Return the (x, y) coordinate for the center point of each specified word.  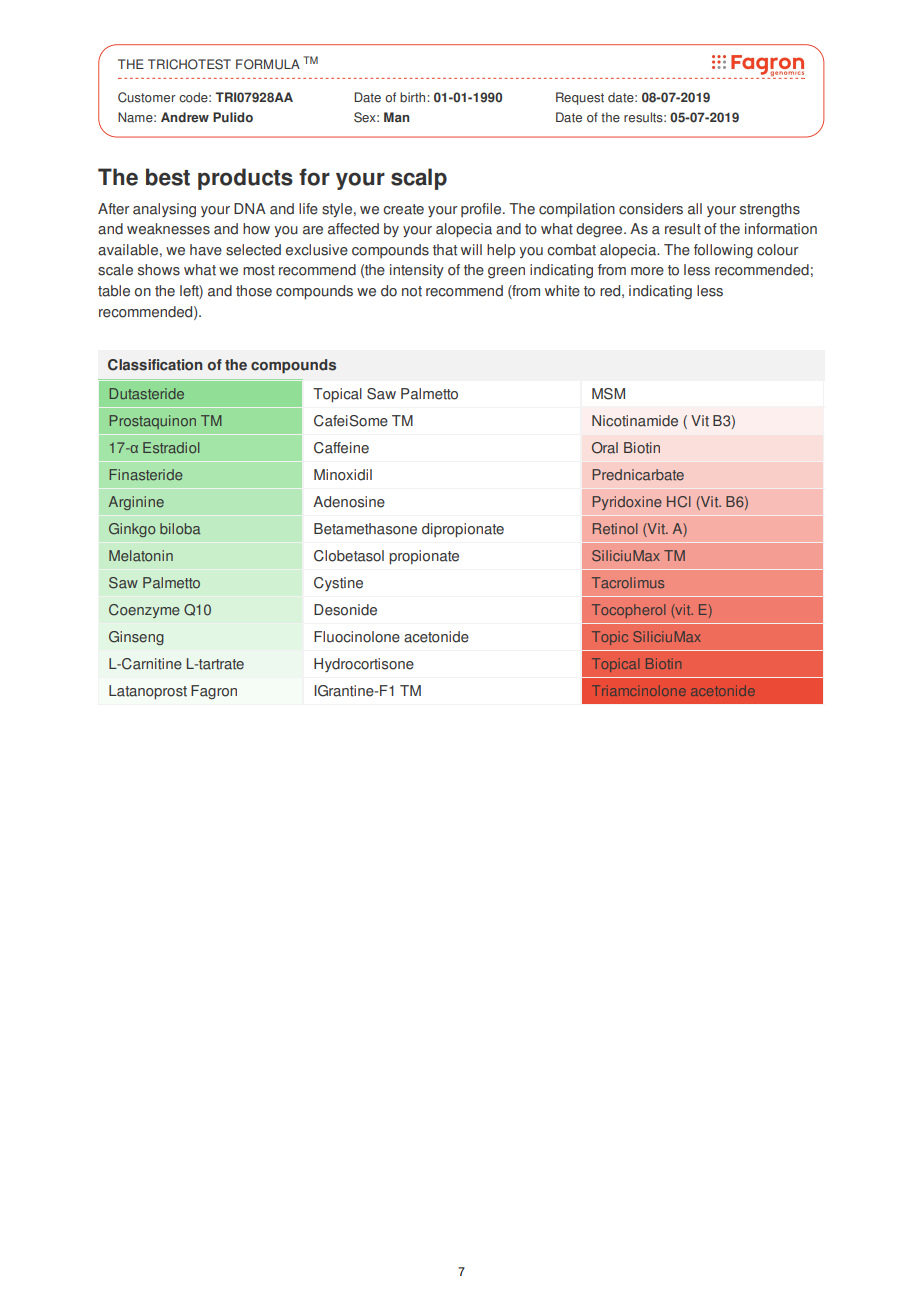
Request (580, 98)
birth (414, 97)
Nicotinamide (635, 421)
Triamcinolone (639, 690)
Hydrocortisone (364, 665)
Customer (147, 97)
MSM (608, 394)
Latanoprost (148, 692)
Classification (155, 365)
